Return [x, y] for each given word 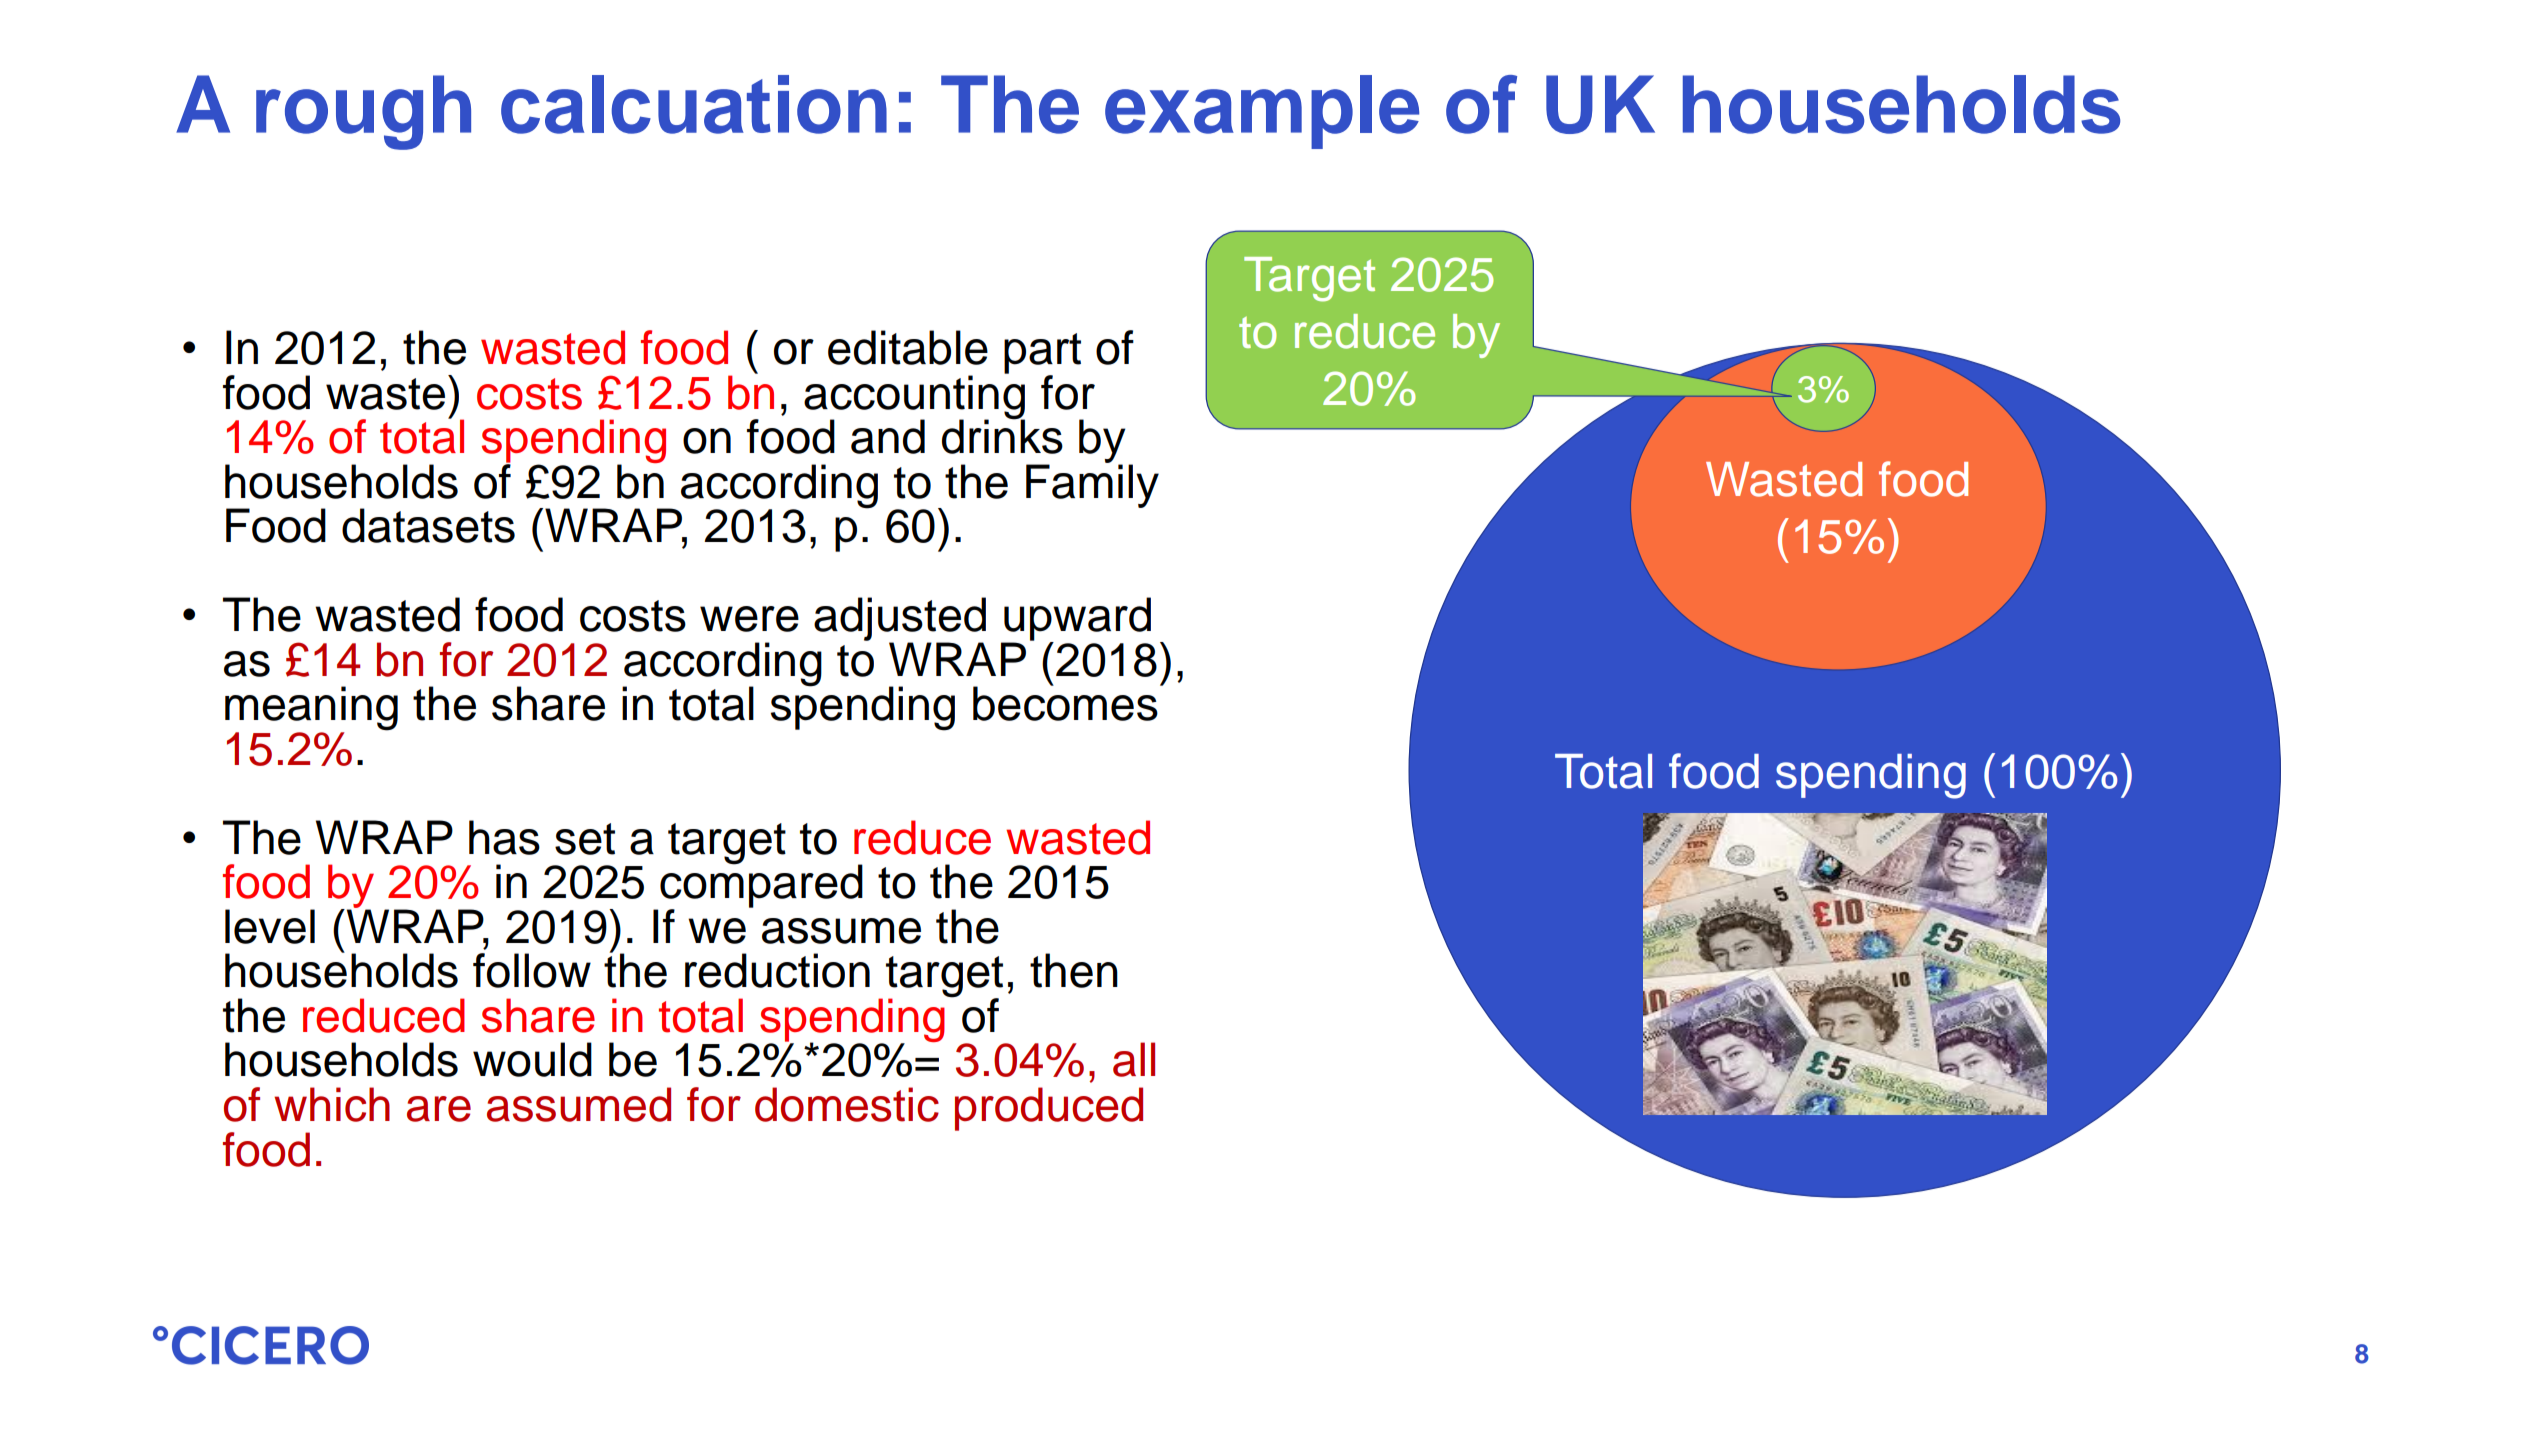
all [1134, 1059]
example [1262, 112]
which [332, 1104]
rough [363, 112]
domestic [847, 1104]
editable [908, 347]
